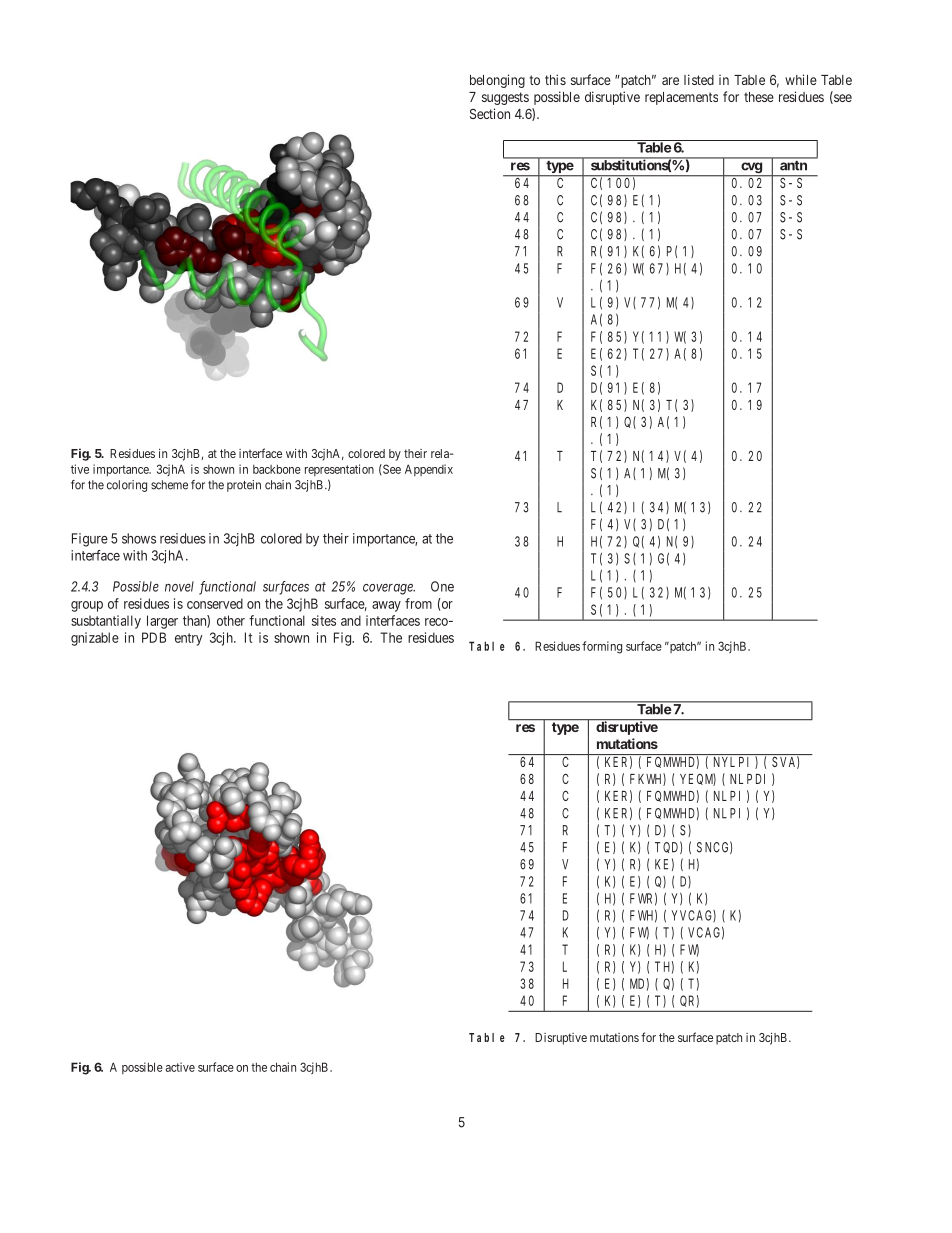 The image size is (952, 1233). I want to click on protein, so click(244, 486).
